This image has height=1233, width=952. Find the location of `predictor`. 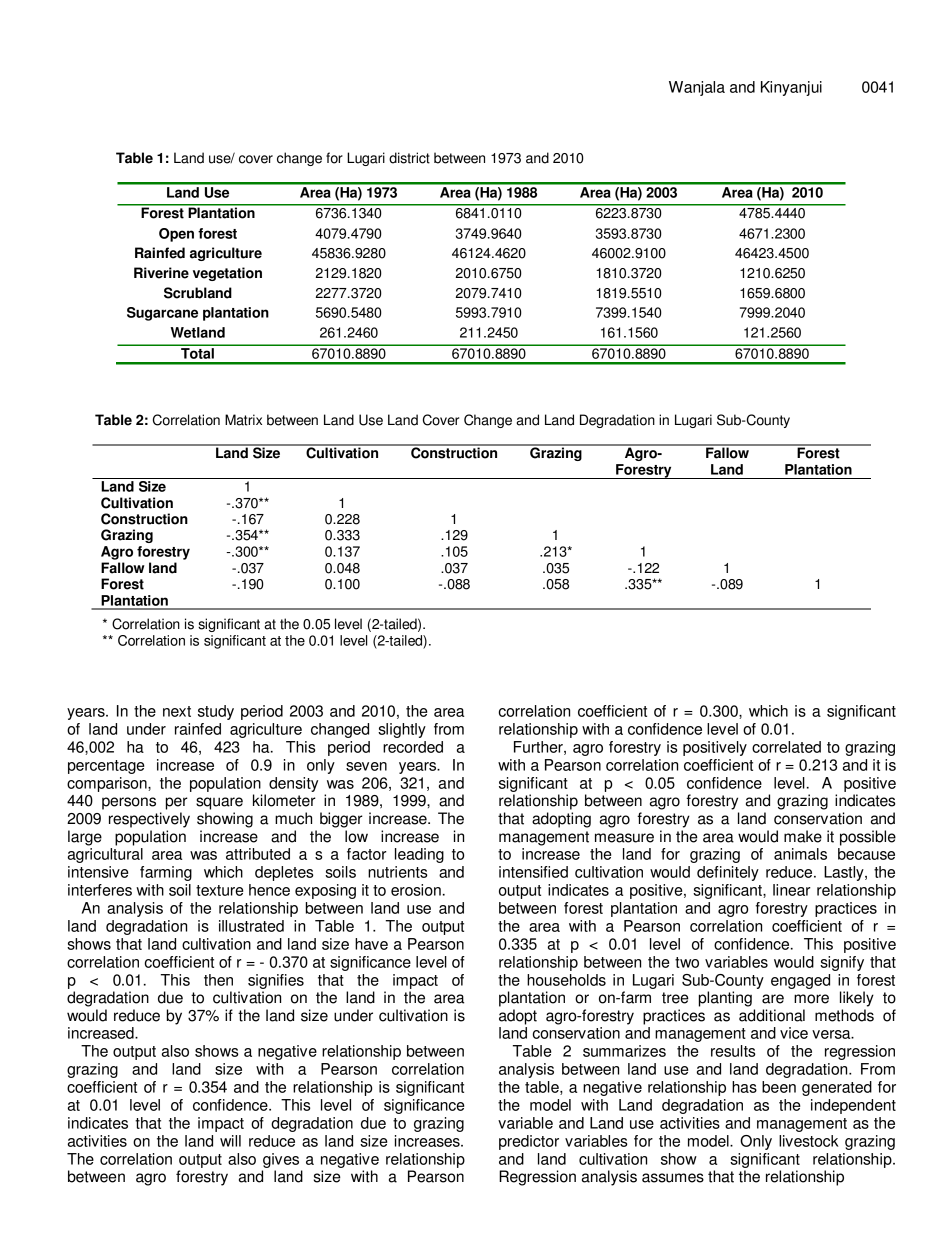

predictor is located at coordinates (529, 1142).
